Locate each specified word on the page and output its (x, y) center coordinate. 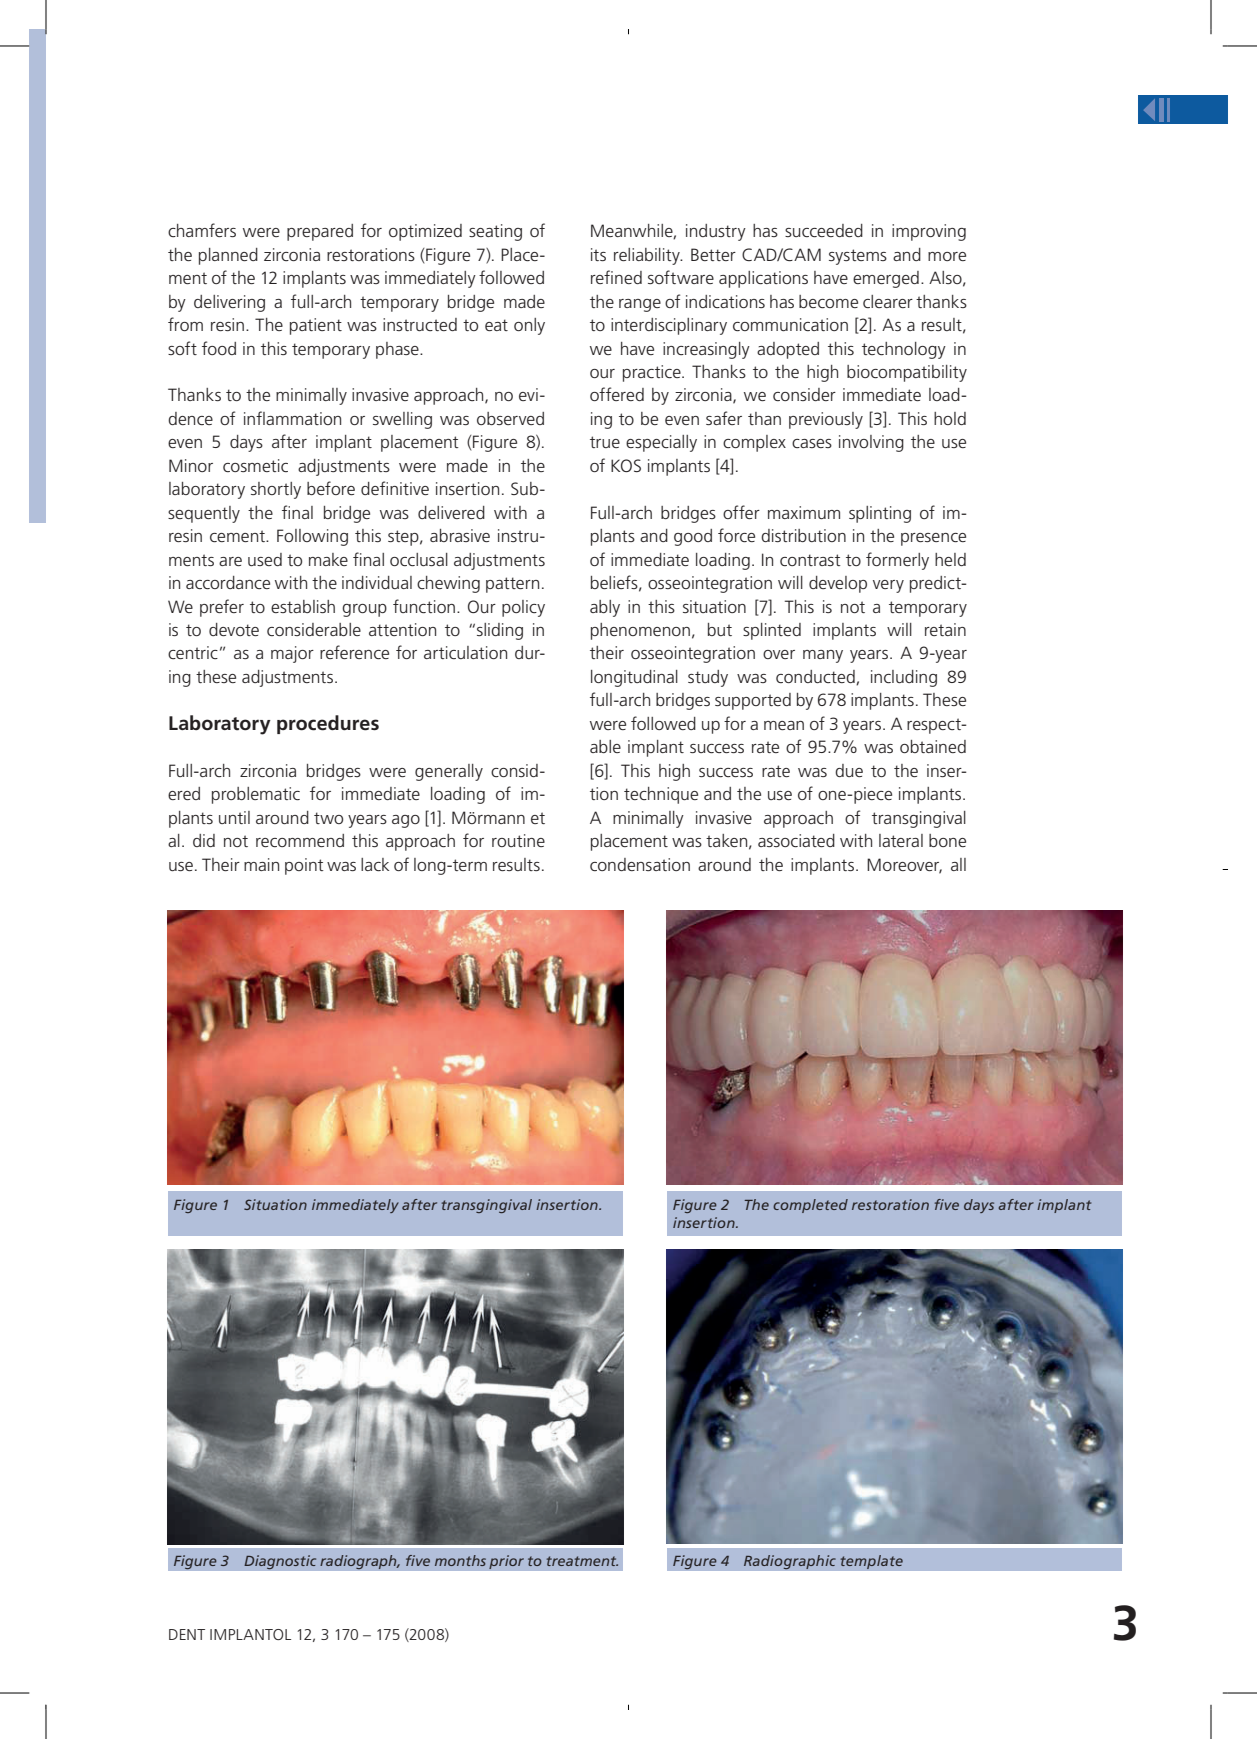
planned (228, 256)
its (598, 254)
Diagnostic (280, 1562)
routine (518, 840)
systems (858, 257)
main (261, 864)
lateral (901, 840)
